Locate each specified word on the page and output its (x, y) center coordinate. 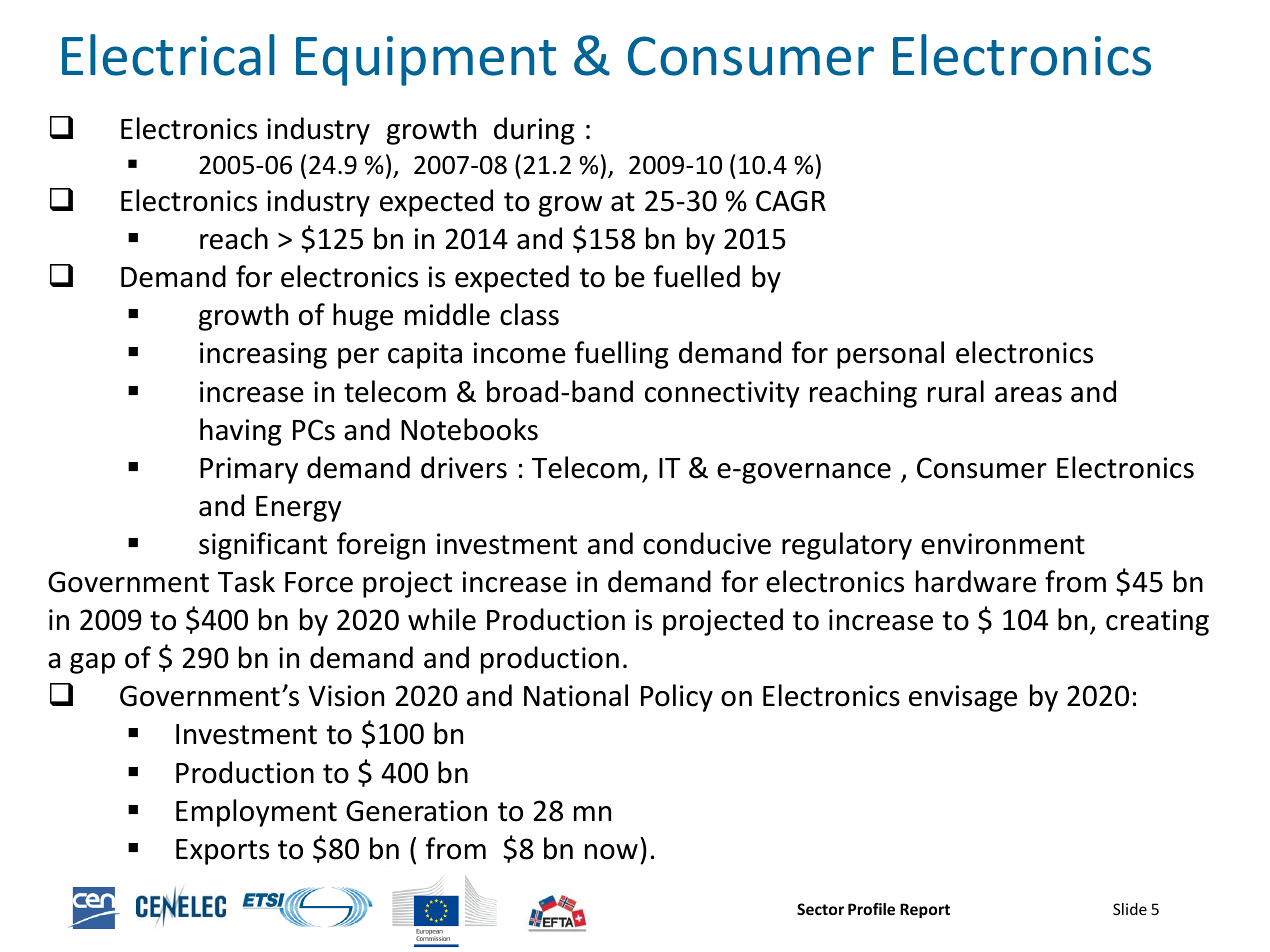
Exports (222, 852)
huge (363, 317)
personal (890, 355)
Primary (249, 470)
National (576, 695)
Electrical (168, 55)
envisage (963, 698)
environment (1003, 544)
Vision (346, 696)
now (611, 852)
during (534, 131)
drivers (464, 467)
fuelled (697, 276)
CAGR (791, 201)
